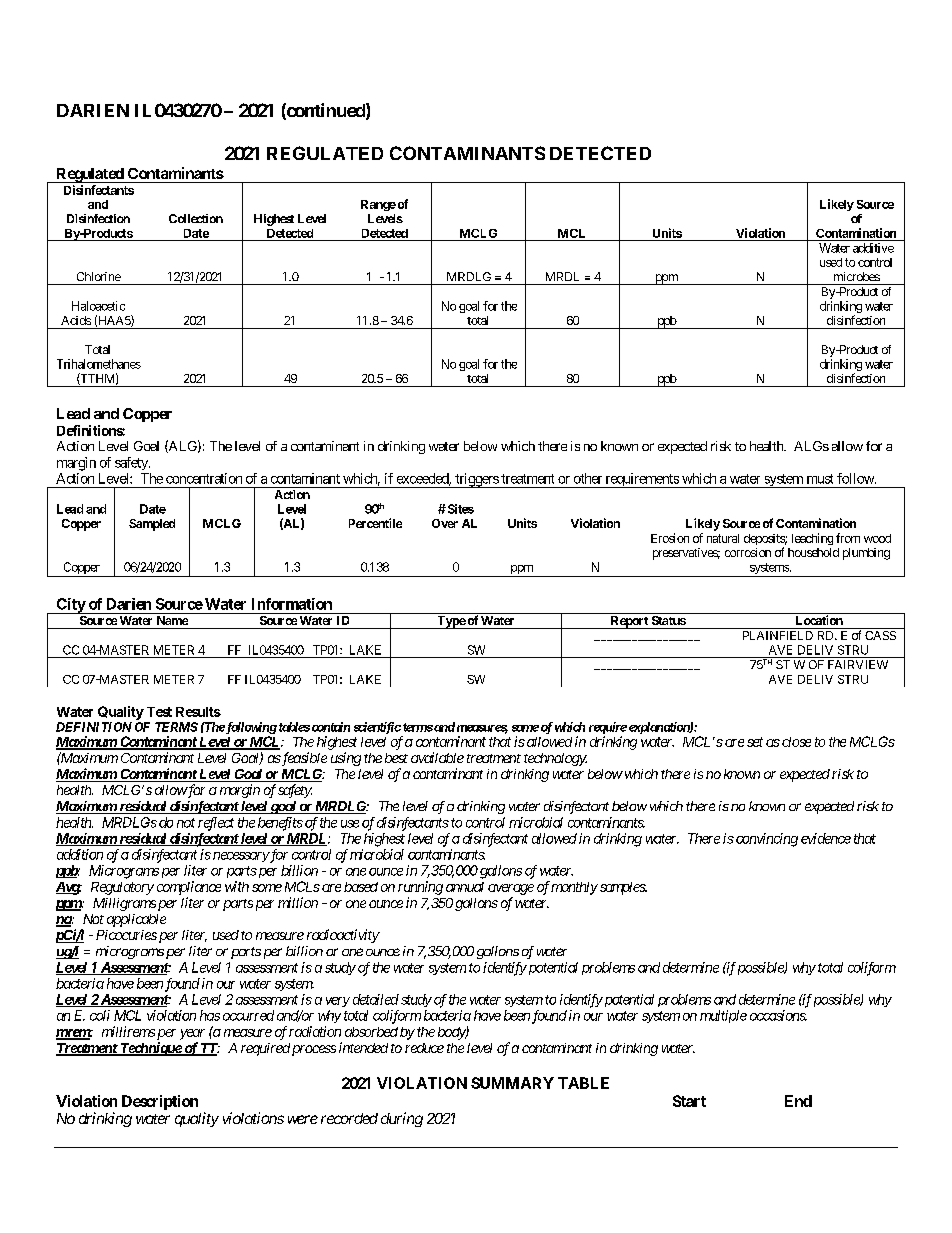 The height and width of the image is (1233, 952). Describe the element at coordinates (196, 218) in the image. I see `Collection` at that location.
